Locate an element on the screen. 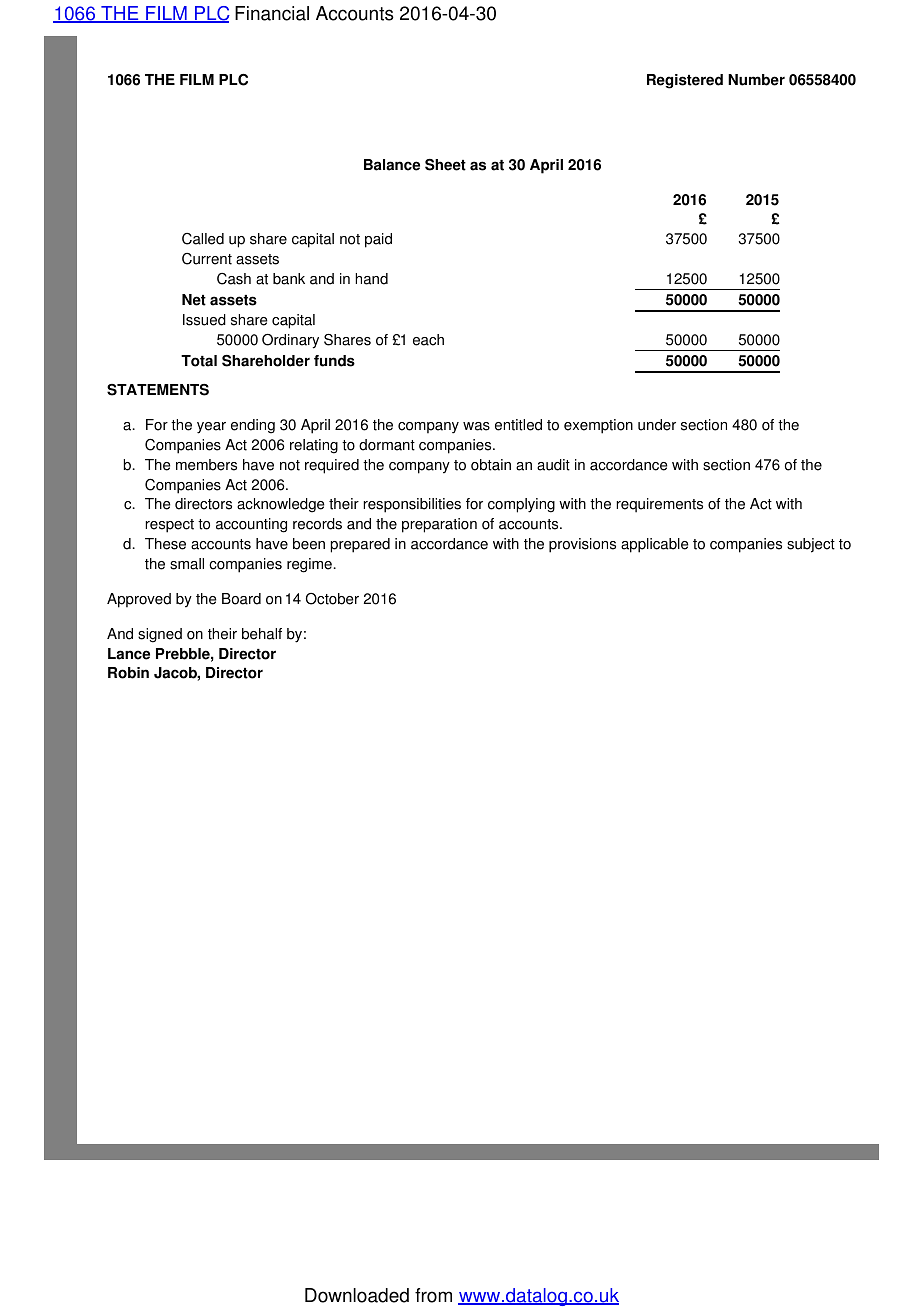  Financial is located at coordinates (272, 13).
